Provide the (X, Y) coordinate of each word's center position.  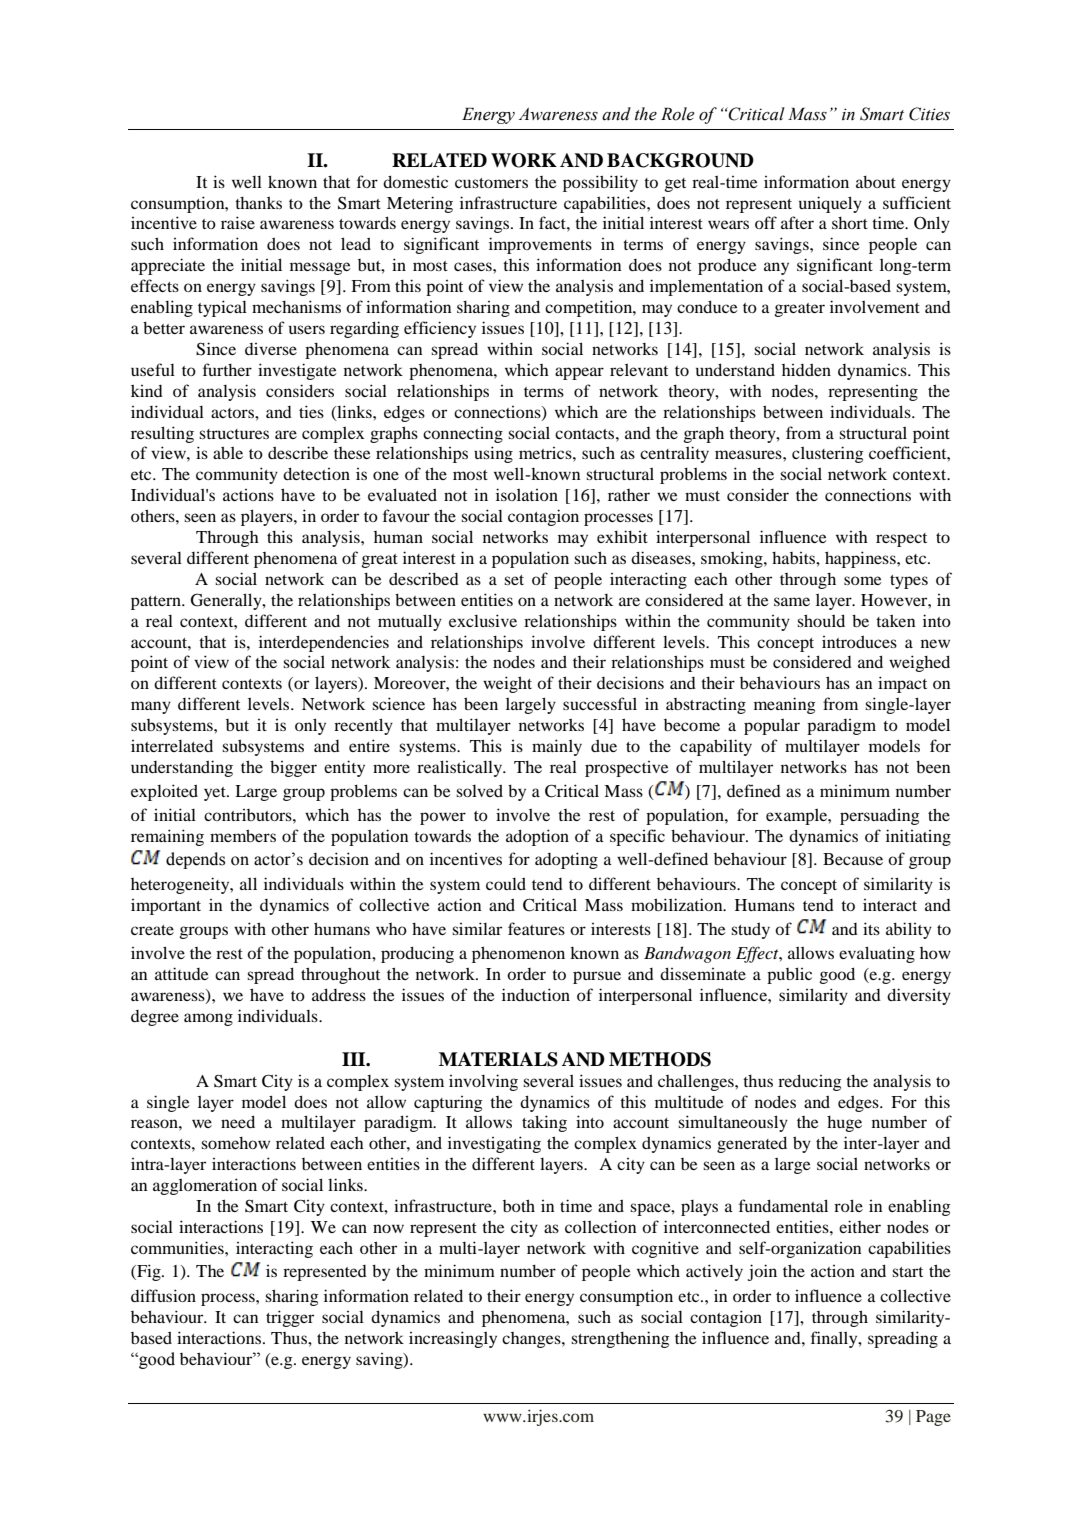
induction (536, 994)
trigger (290, 1318)
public (789, 975)
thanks (258, 202)
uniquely (830, 204)
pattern (157, 603)
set (514, 580)
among (208, 1019)
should (821, 620)
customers (491, 183)
